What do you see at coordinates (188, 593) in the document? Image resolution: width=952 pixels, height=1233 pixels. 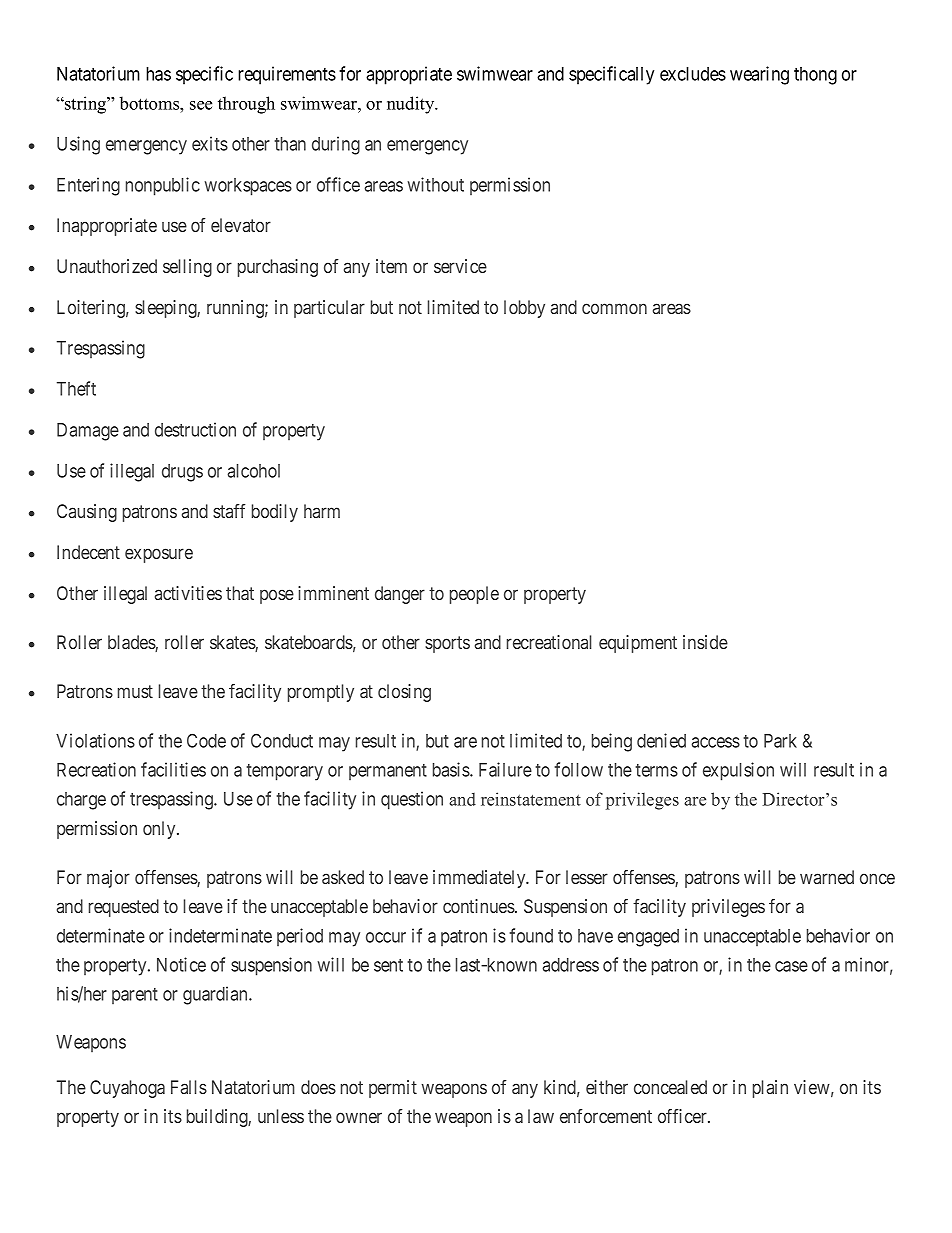 I see `activities` at bounding box center [188, 593].
